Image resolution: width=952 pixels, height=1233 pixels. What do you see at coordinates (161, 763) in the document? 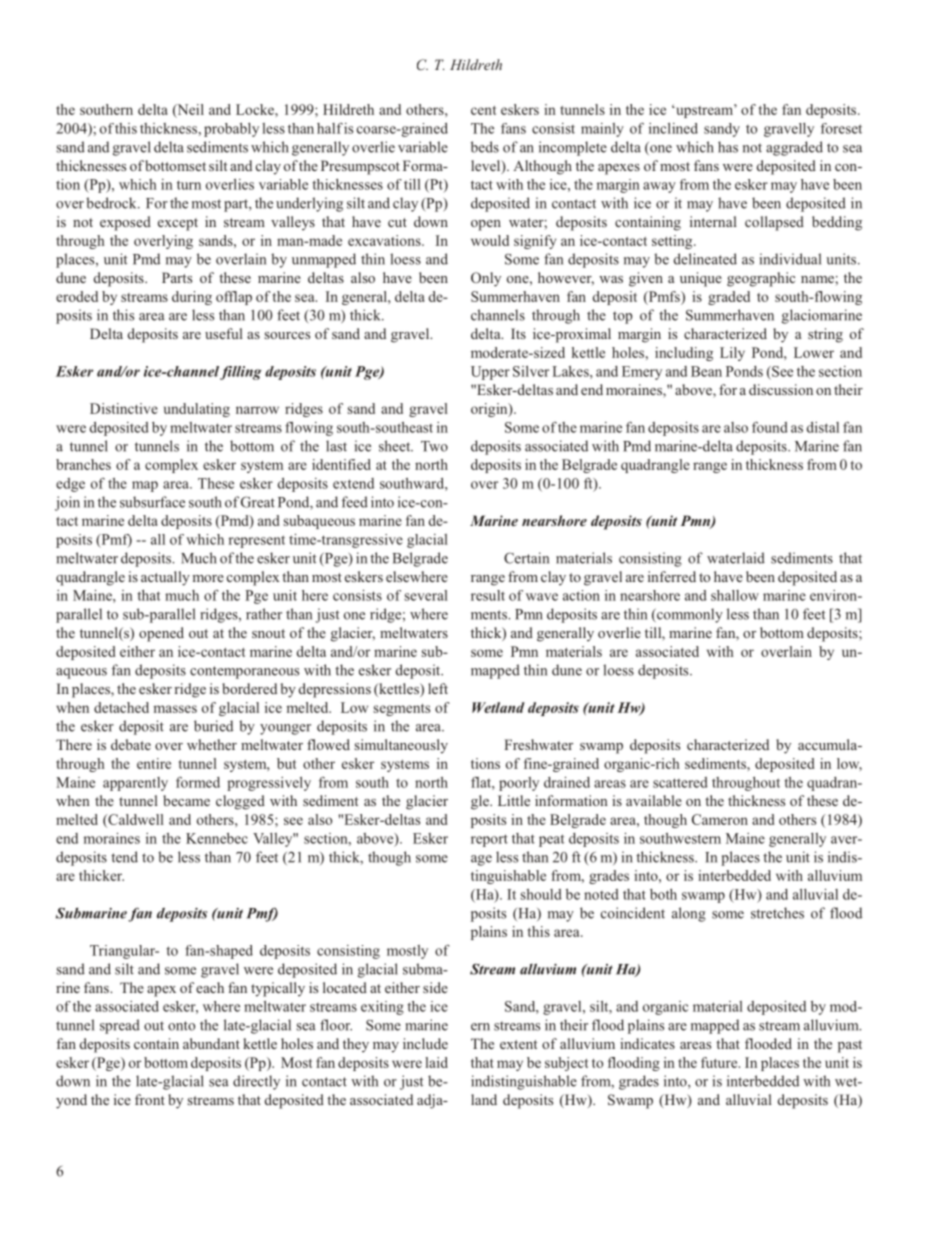
I see `tire` at bounding box center [161, 763].
